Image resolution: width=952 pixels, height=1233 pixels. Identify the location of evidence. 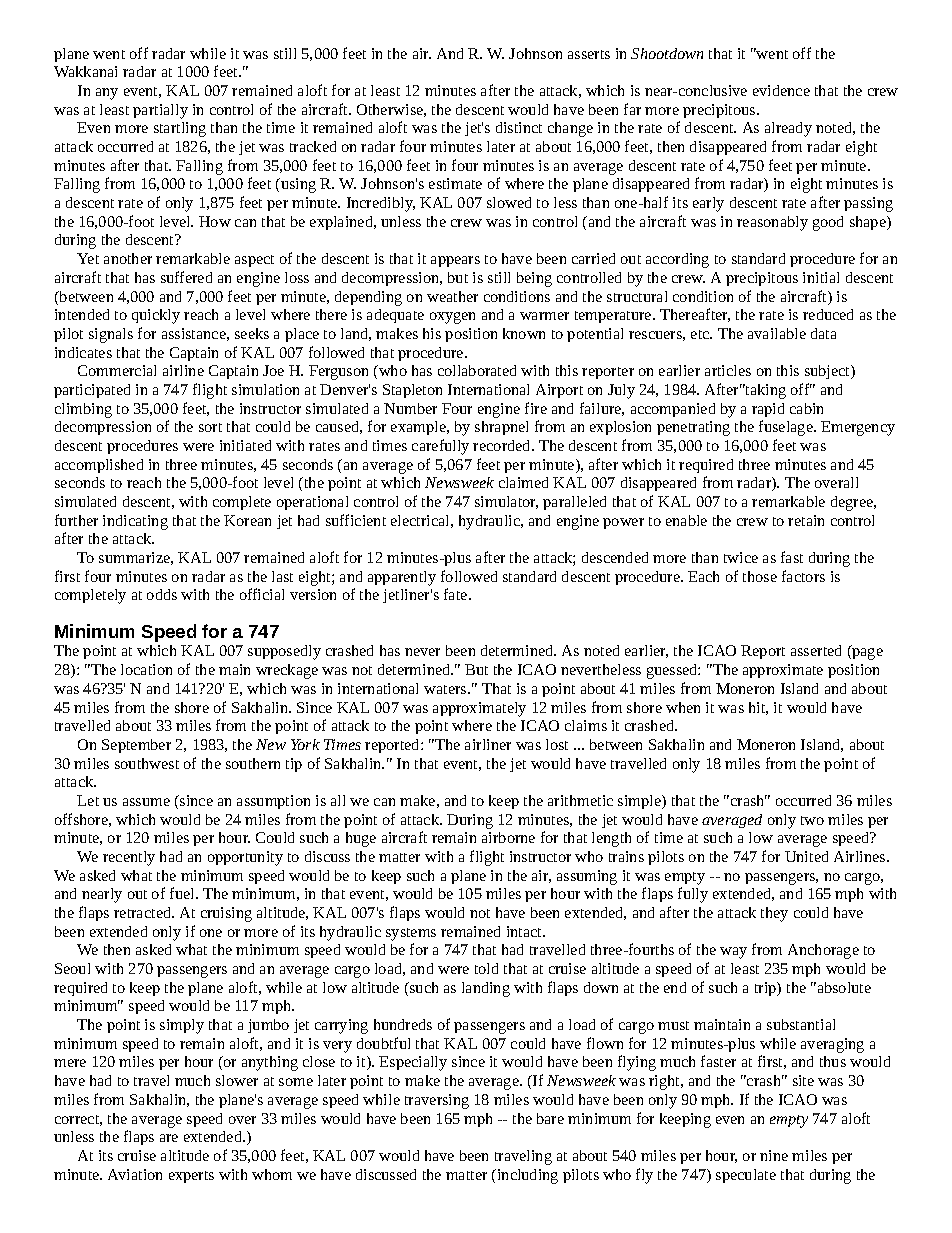
(781, 90).
